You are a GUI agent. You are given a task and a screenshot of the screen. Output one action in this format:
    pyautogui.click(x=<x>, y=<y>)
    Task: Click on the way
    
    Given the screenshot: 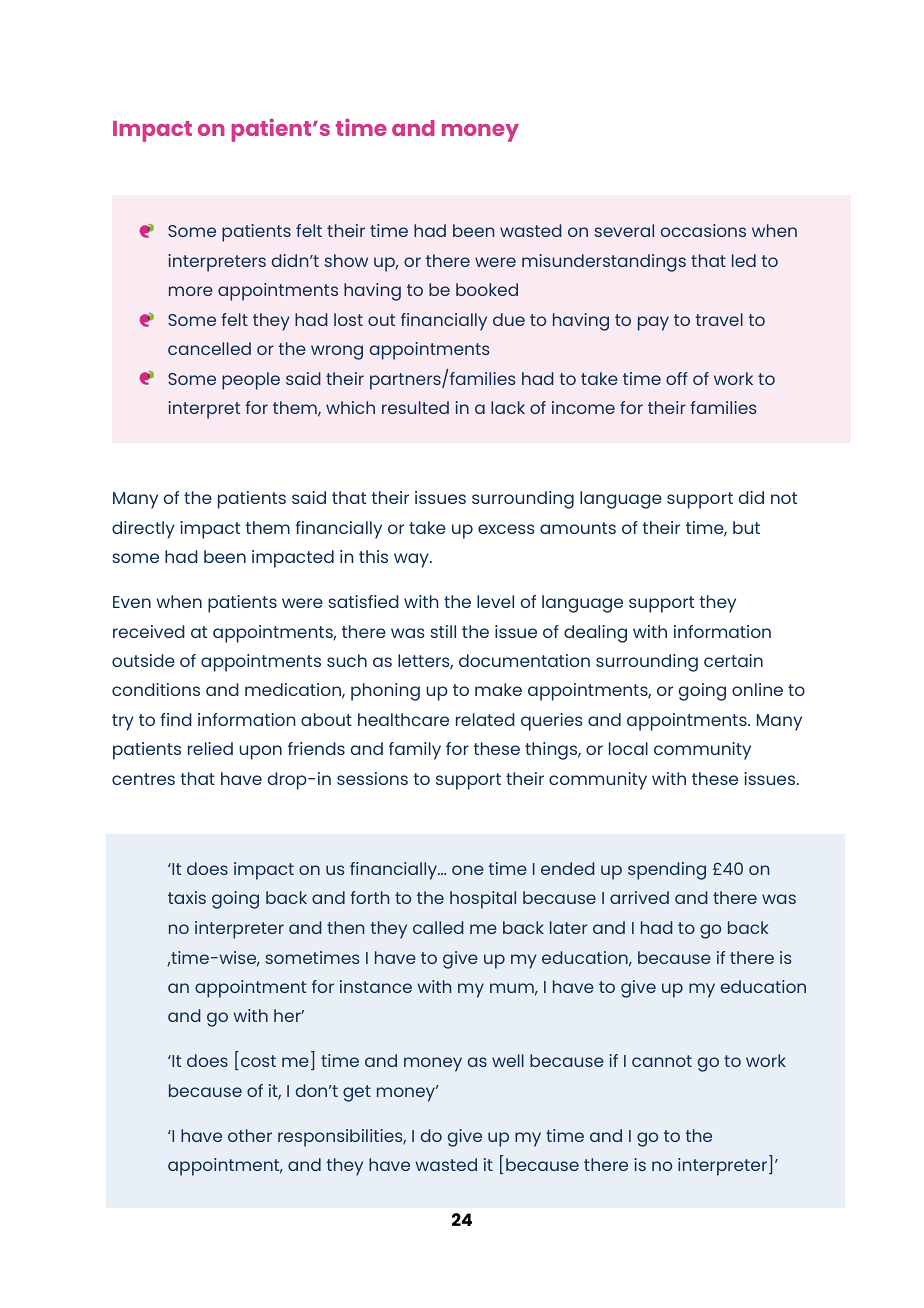 What is the action you would take?
    pyautogui.click(x=412, y=560)
